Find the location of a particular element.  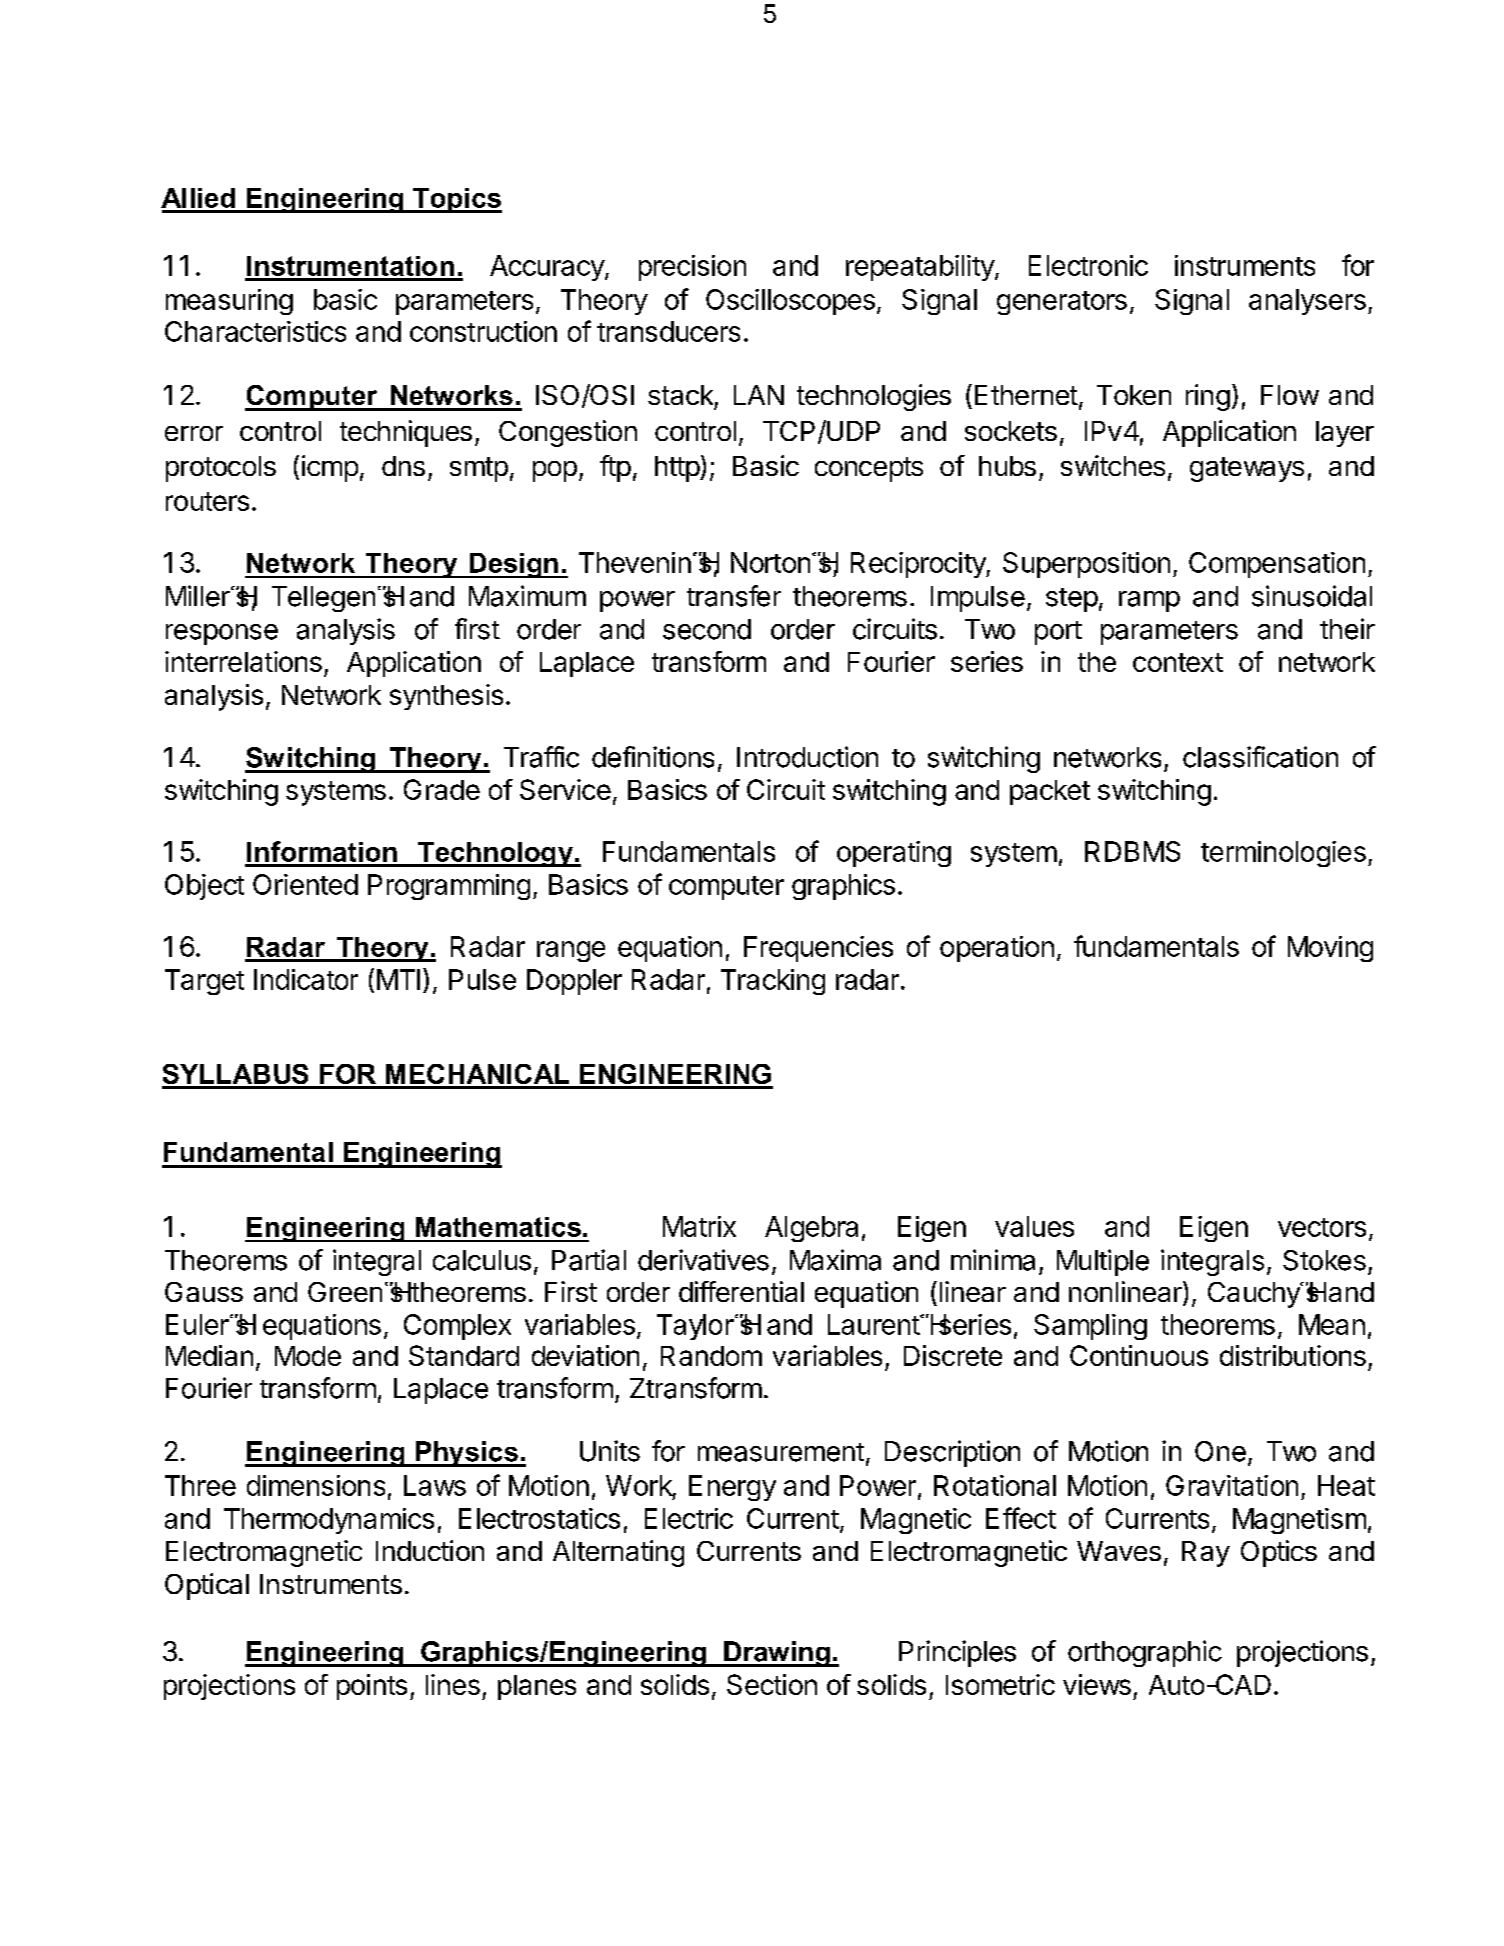

Drawing is located at coordinates (777, 1654).
